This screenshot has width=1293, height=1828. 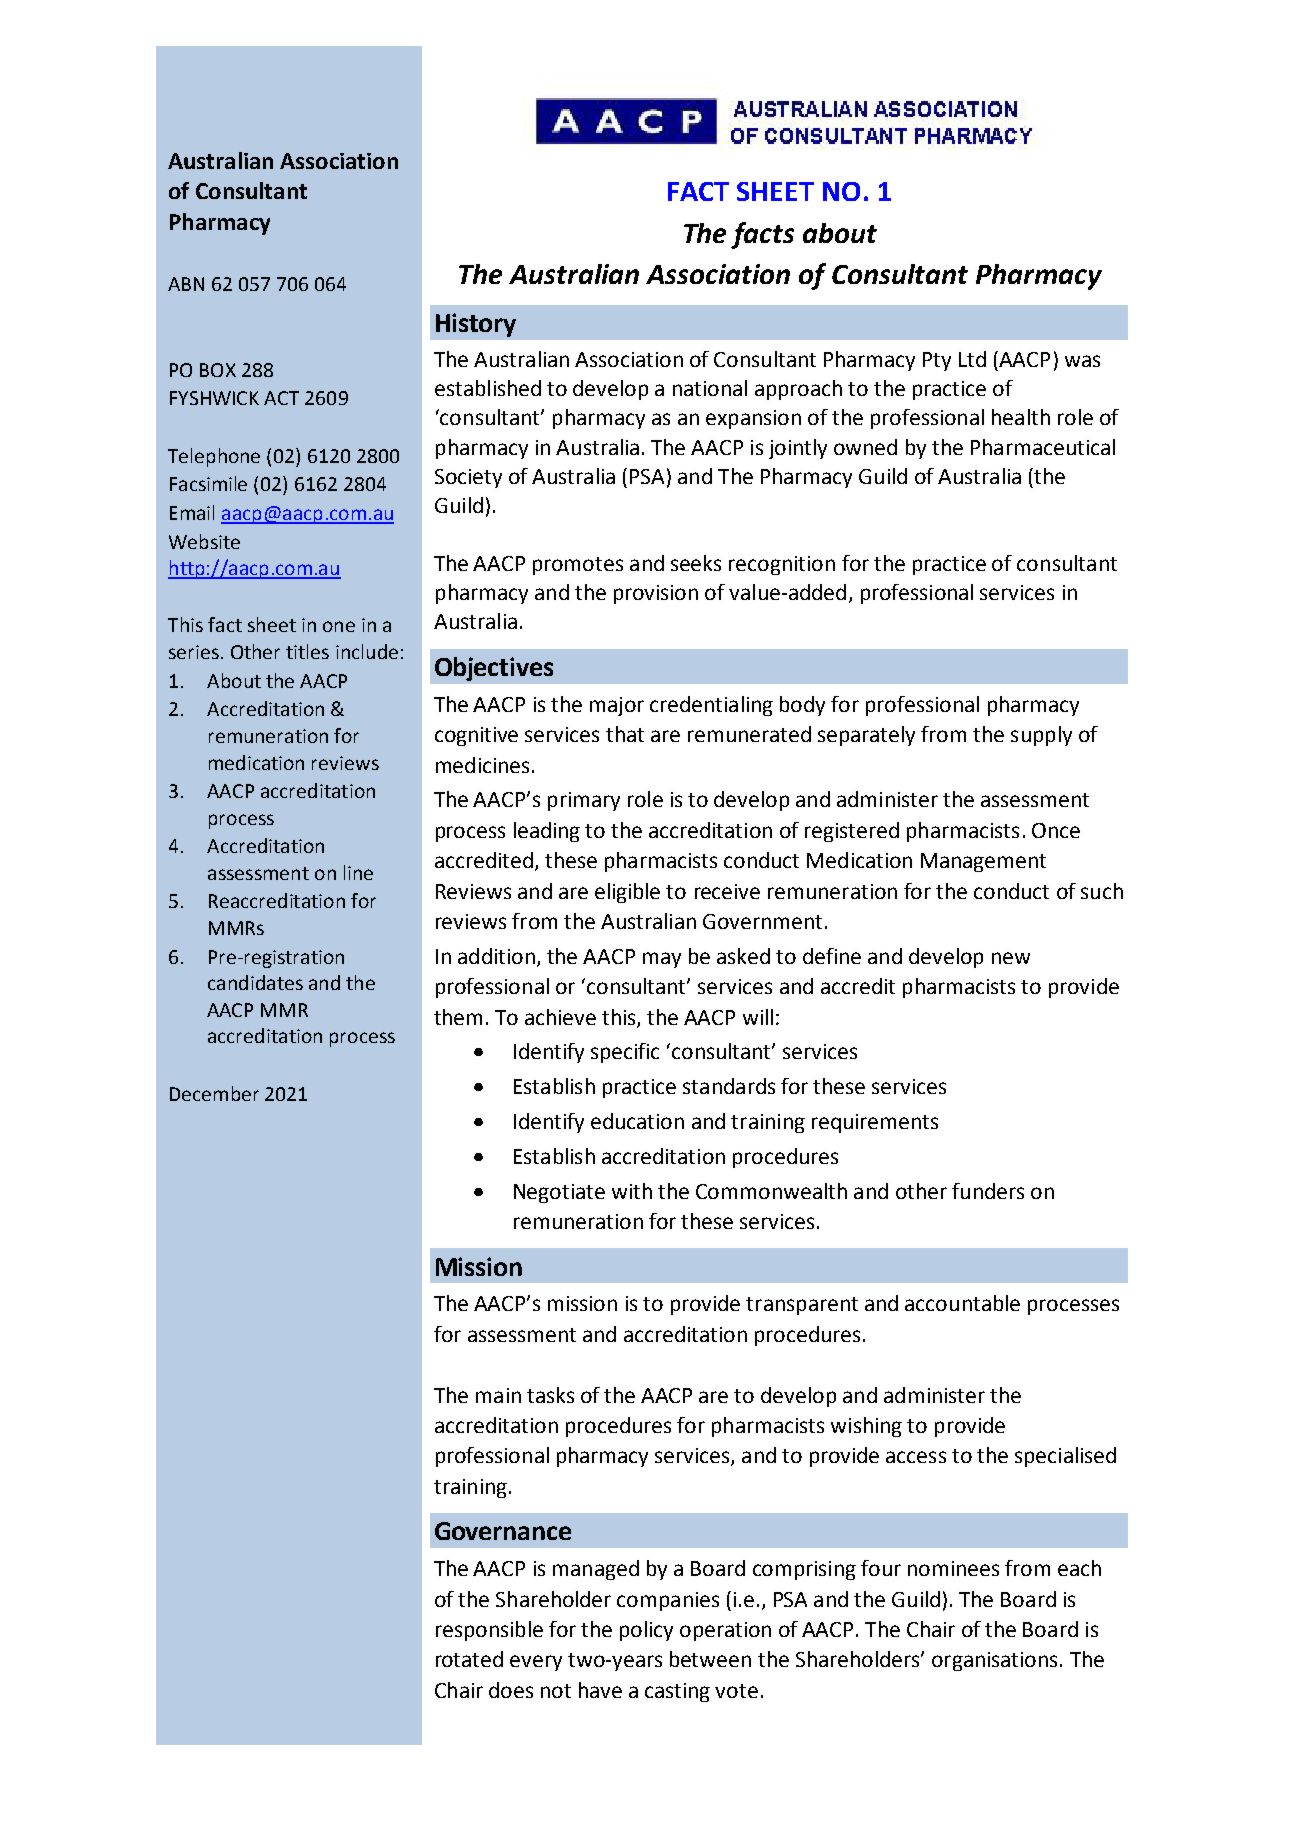 What do you see at coordinates (617, 706) in the screenshot?
I see `major` at bounding box center [617, 706].
